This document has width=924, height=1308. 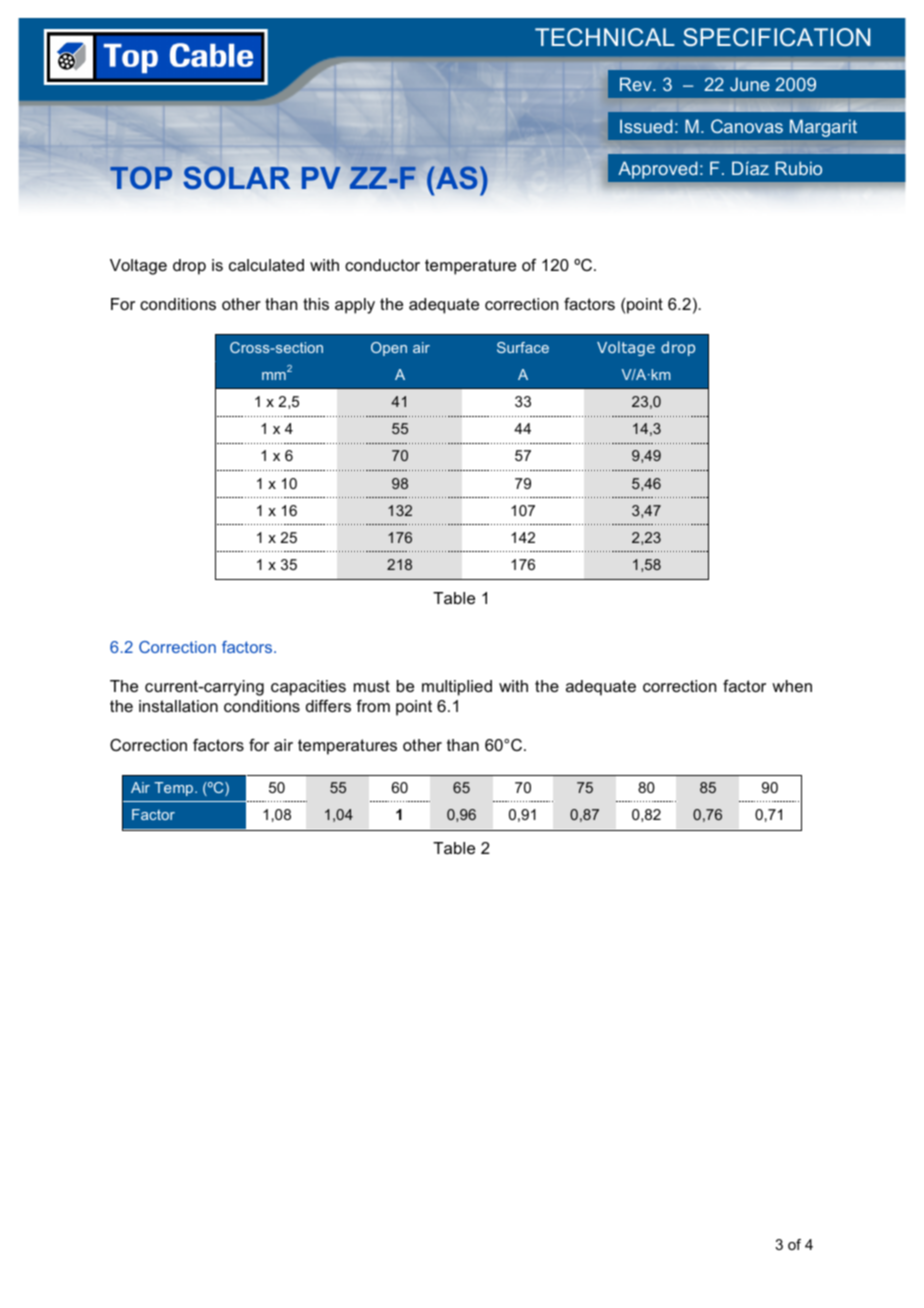 What do you see at coordinates (389, 349) in the document?
I see `Open` at bounding box center [389, 349].
